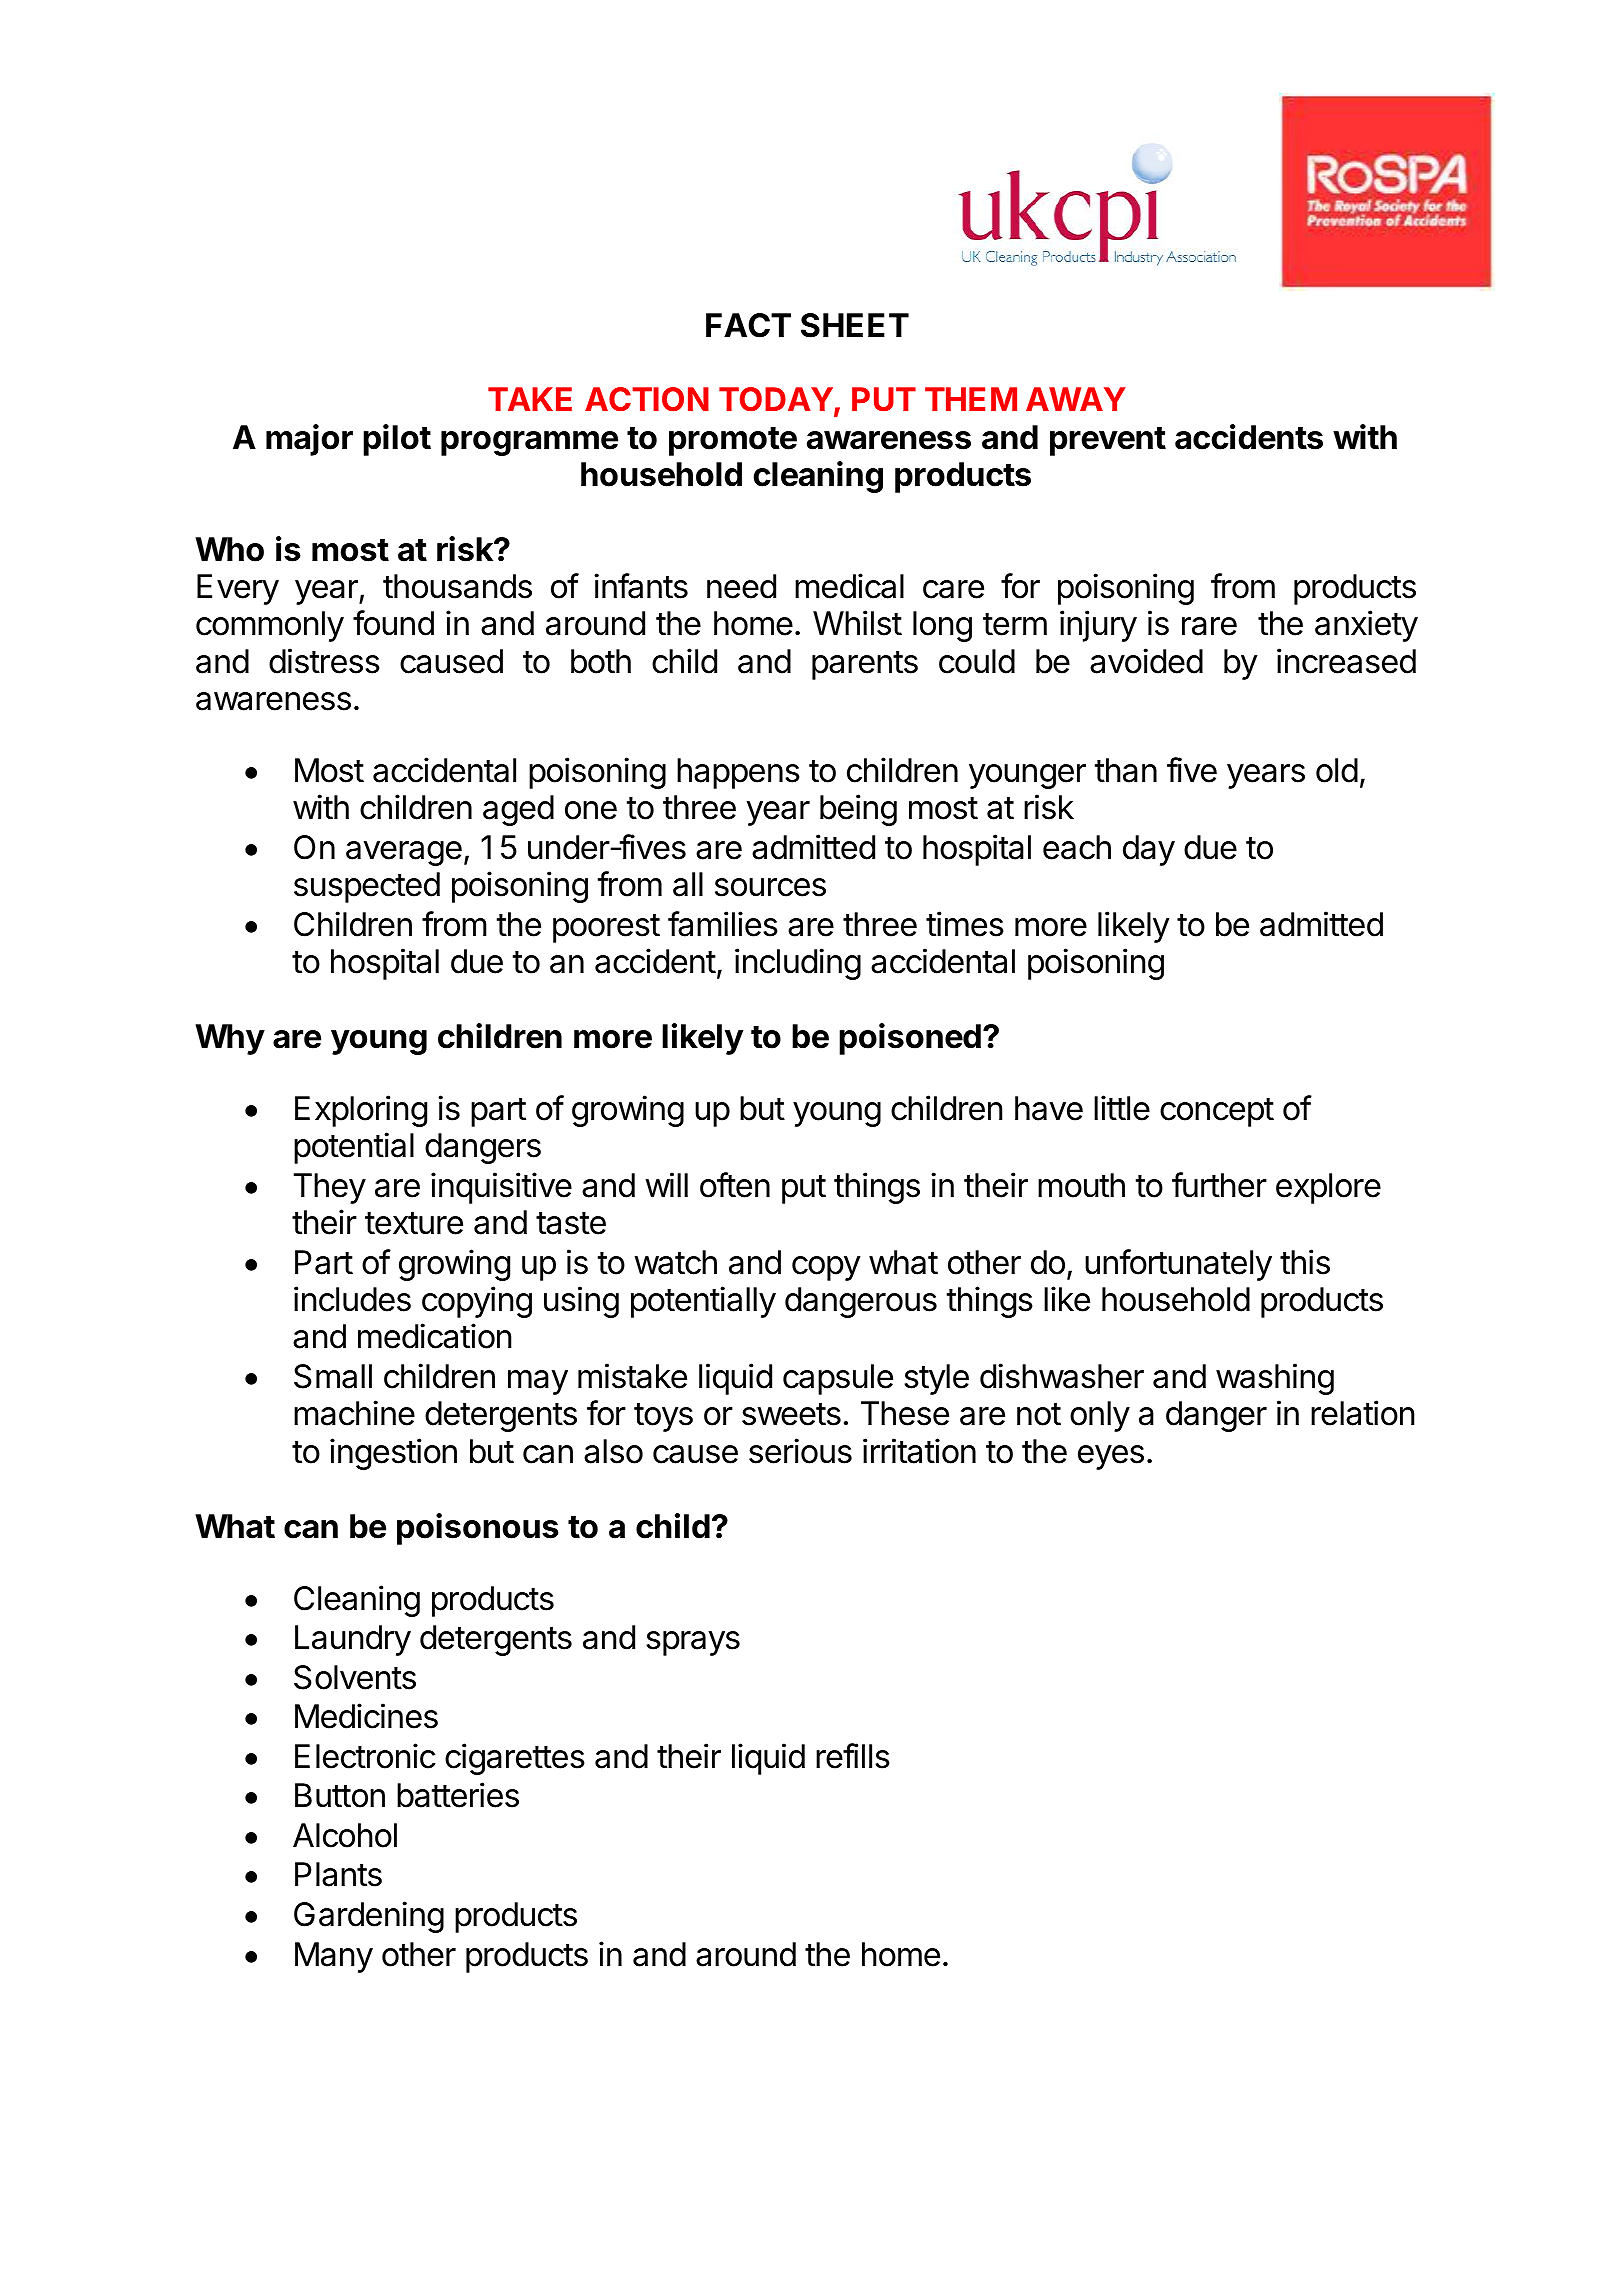 This screenshot has height=2279, width=1612. What do you see at coordinates (1108, 441) in the screenshot?
I see `prevent` at bounding box center [1108, 441].
